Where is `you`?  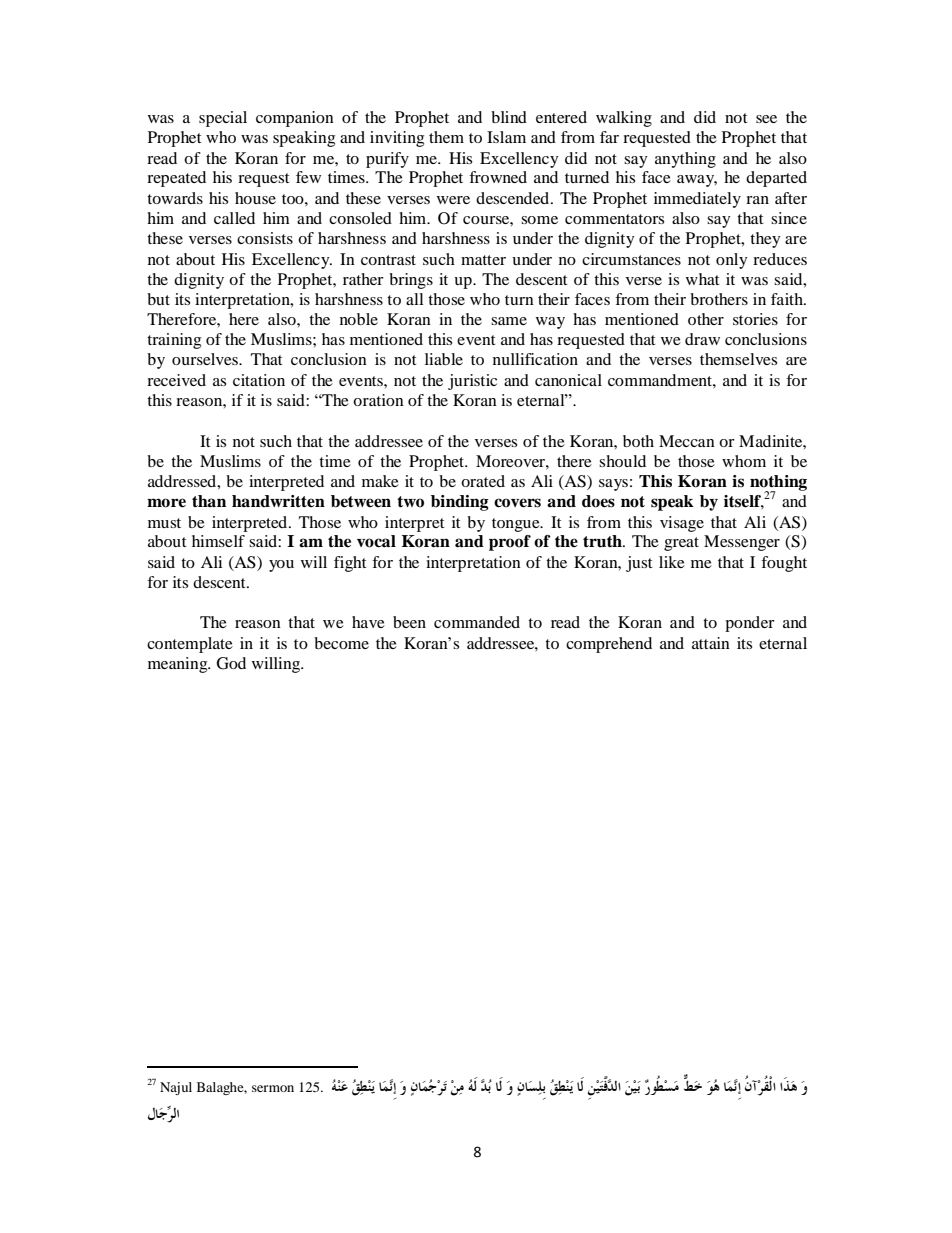
you is located at coordinates (281, 566).
